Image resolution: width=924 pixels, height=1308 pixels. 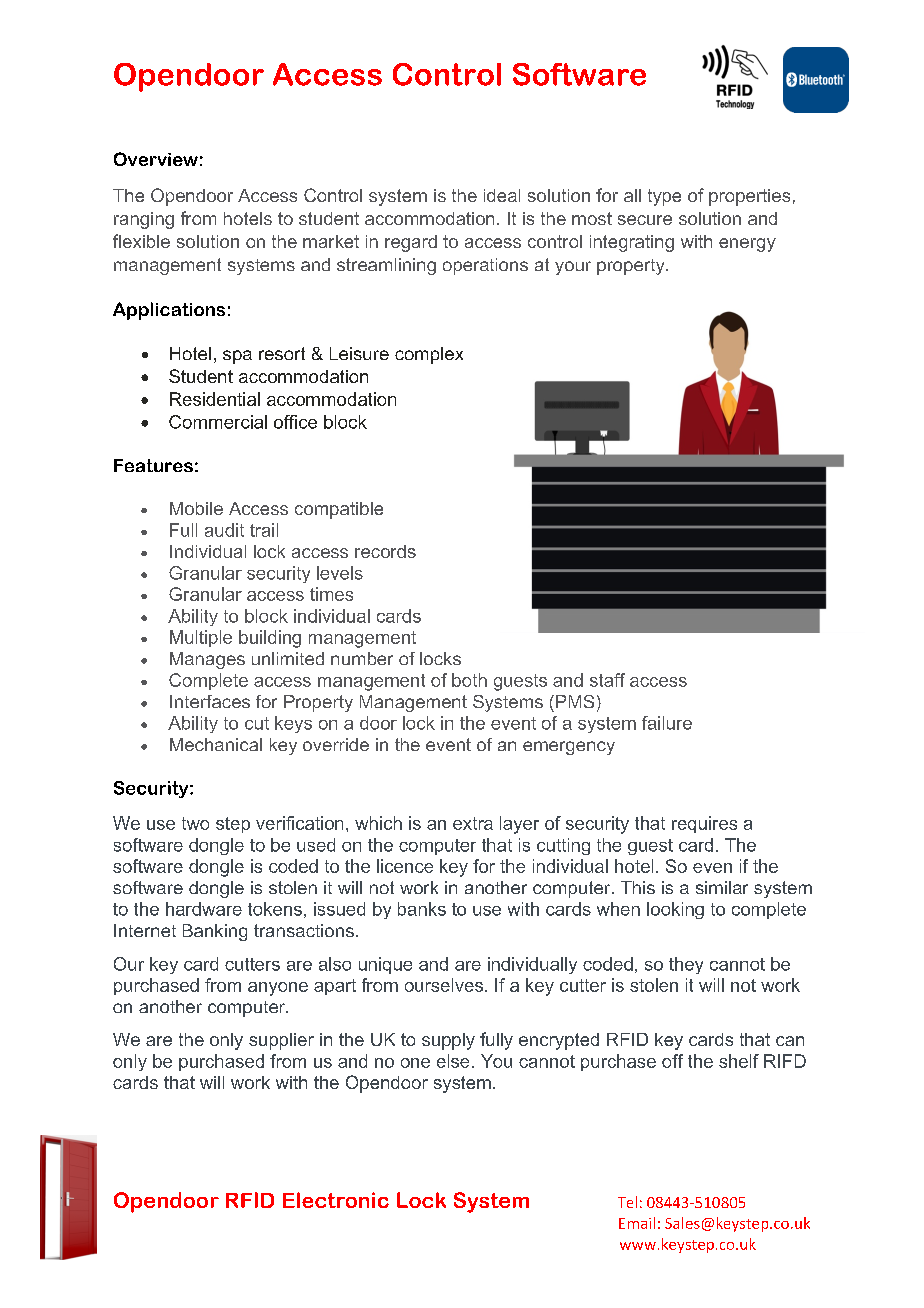 I want to click on Overview, so click(x=156, y=159).
